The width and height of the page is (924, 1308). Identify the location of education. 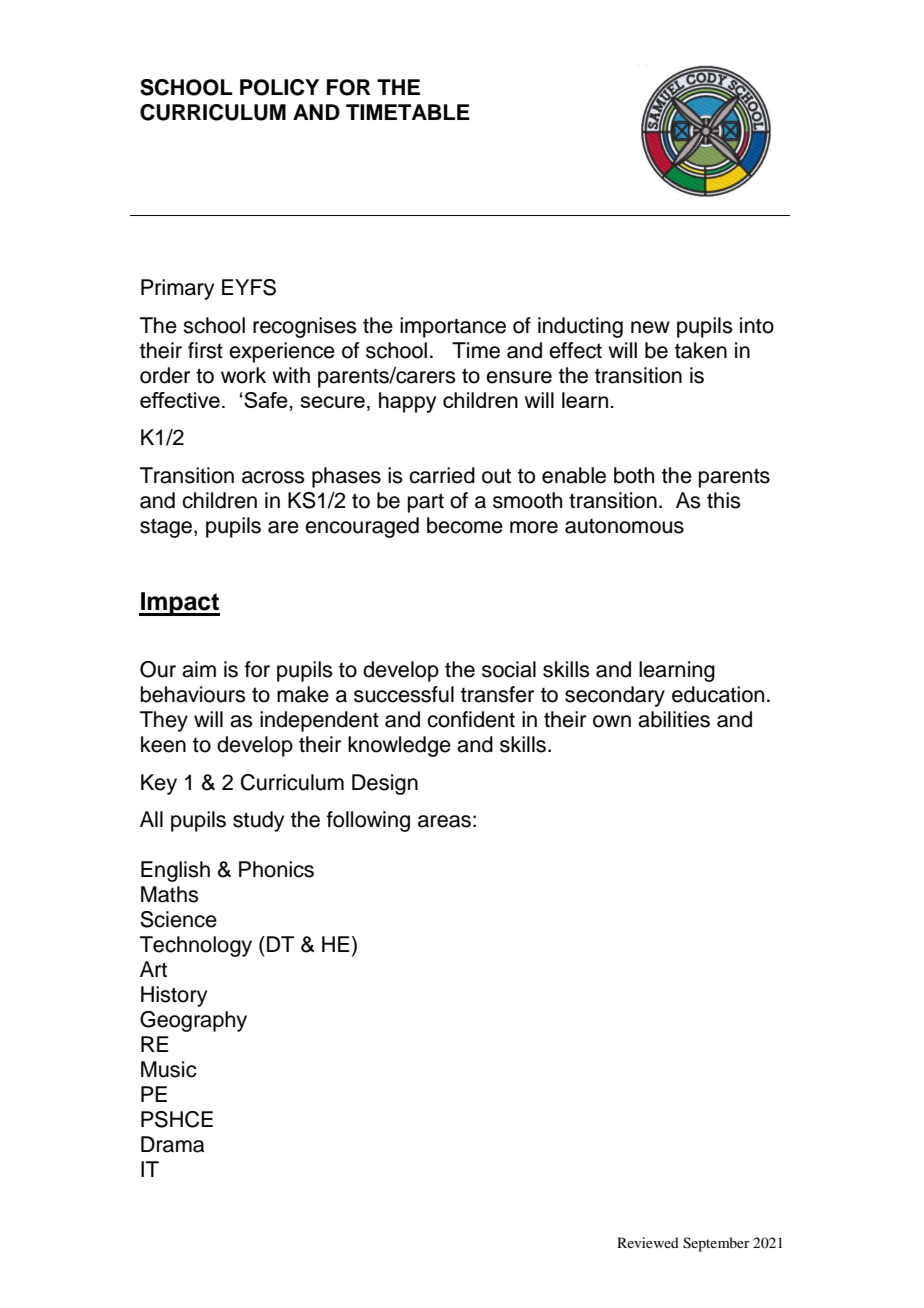
(718, 694).
